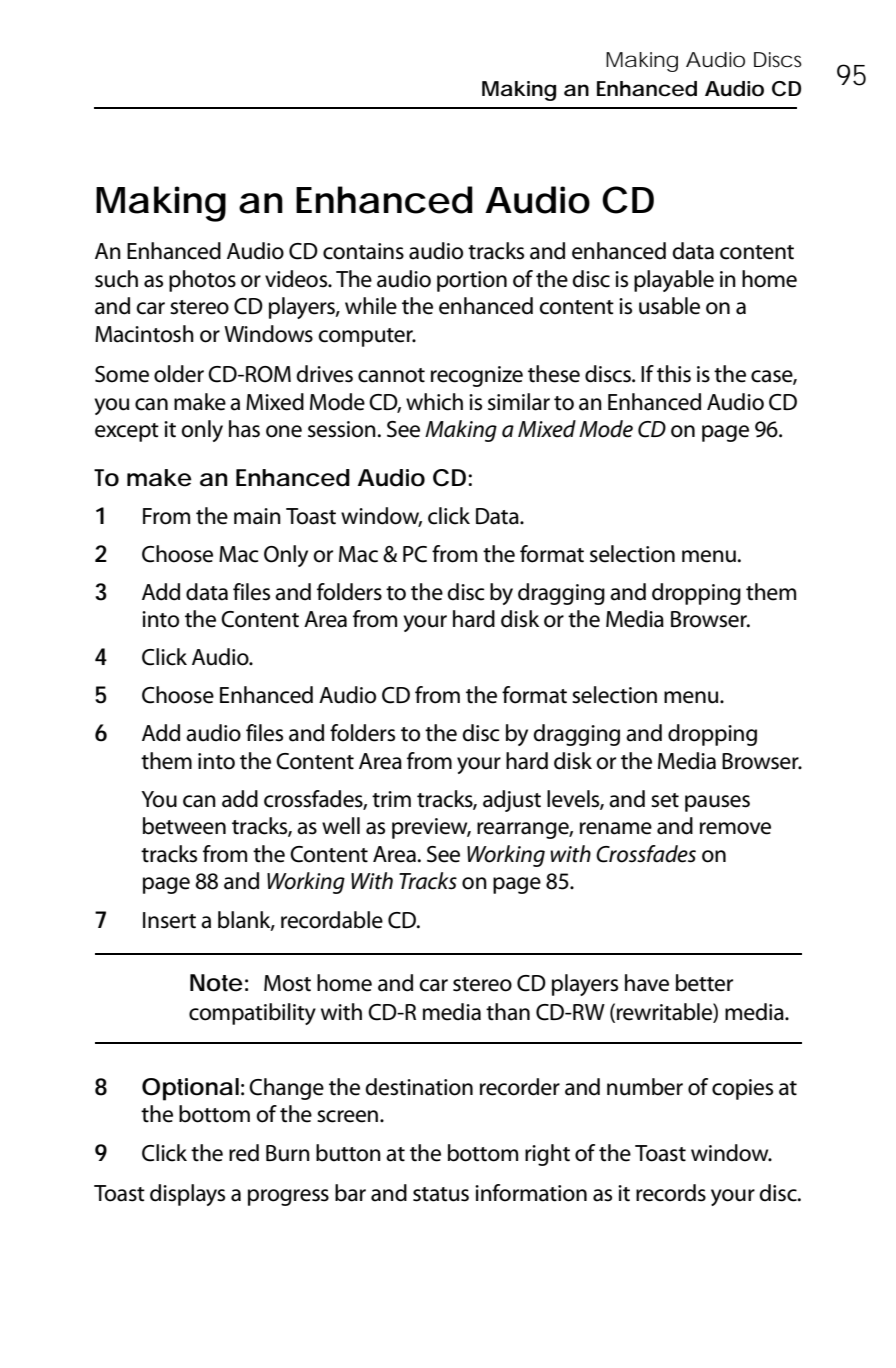 The image size is (896, 1368). Describe the element at coordinates (674, 281) in the page. I see `playable` at that location.
